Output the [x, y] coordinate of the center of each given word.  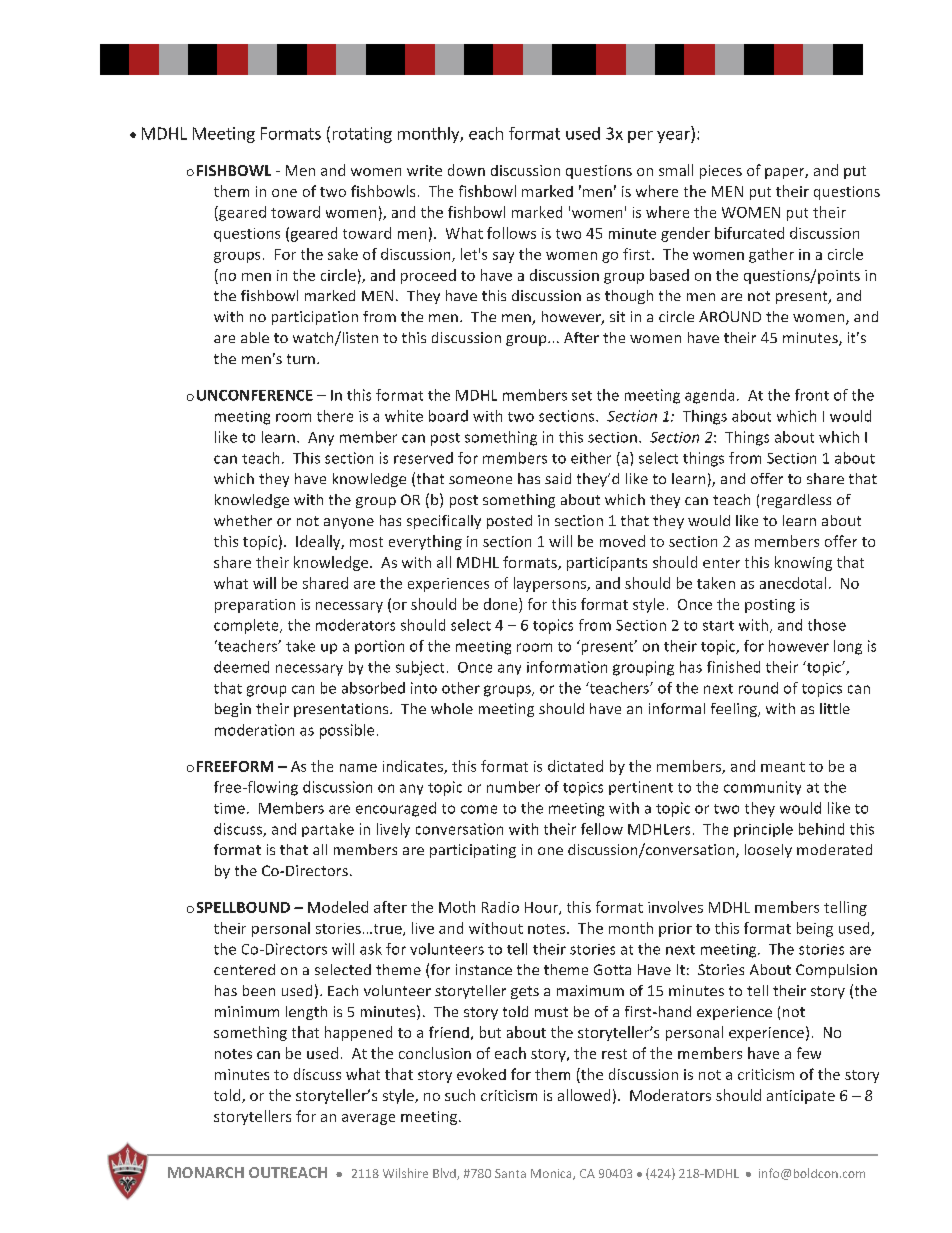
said [558, 478]
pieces [721, 172]
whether [243, 520]
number [513, 787]
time [229, 808]
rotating [362, 135]
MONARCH [206, 1172]
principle [763, 830]
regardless [796, 501]
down [466, 170]
